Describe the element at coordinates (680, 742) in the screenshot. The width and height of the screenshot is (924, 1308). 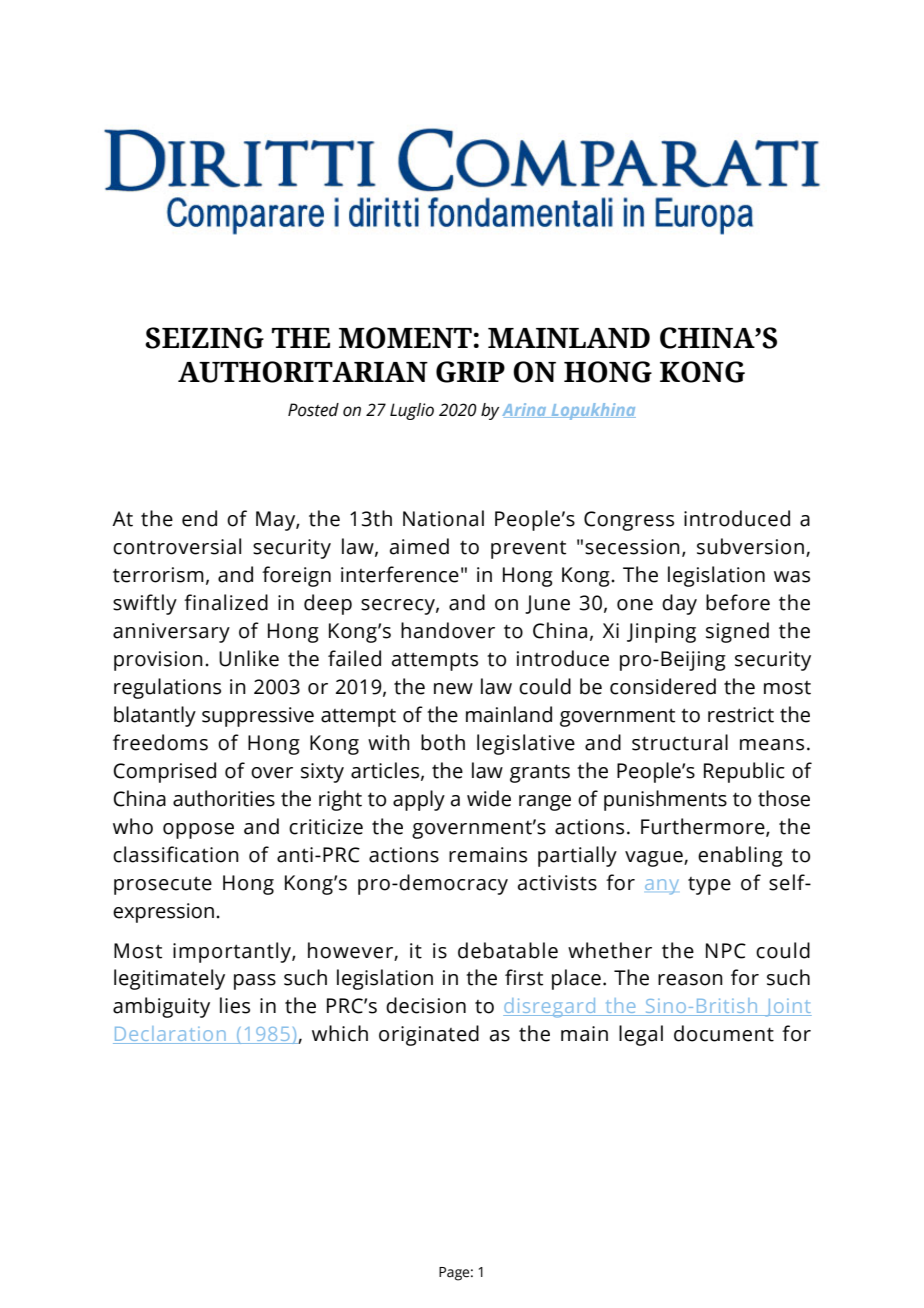
I see `structural` at that location.
